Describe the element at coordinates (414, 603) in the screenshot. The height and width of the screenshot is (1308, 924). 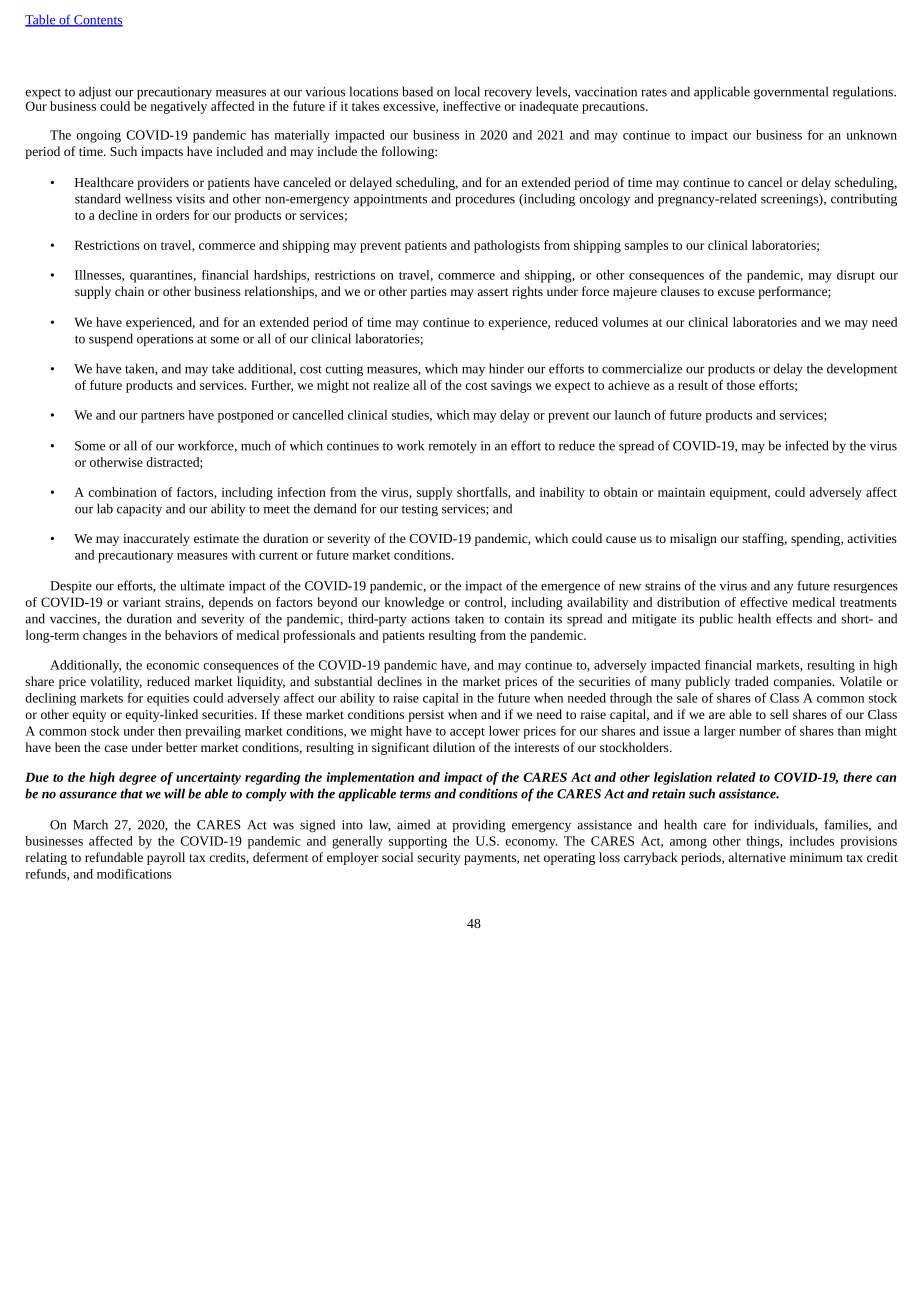
I see `knowledge` at that location.
